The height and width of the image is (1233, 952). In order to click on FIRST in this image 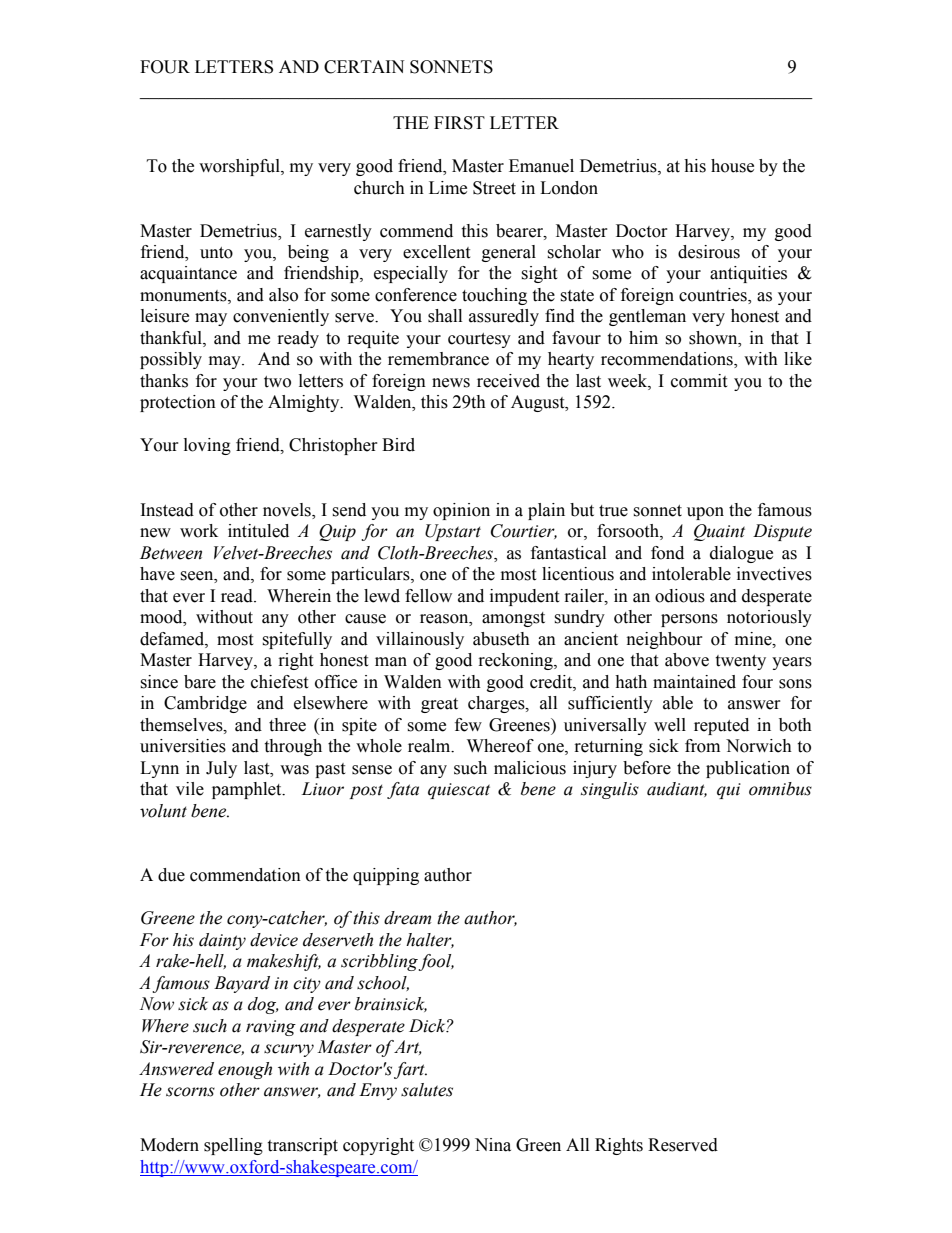, I will do `click(459, 123)`.
